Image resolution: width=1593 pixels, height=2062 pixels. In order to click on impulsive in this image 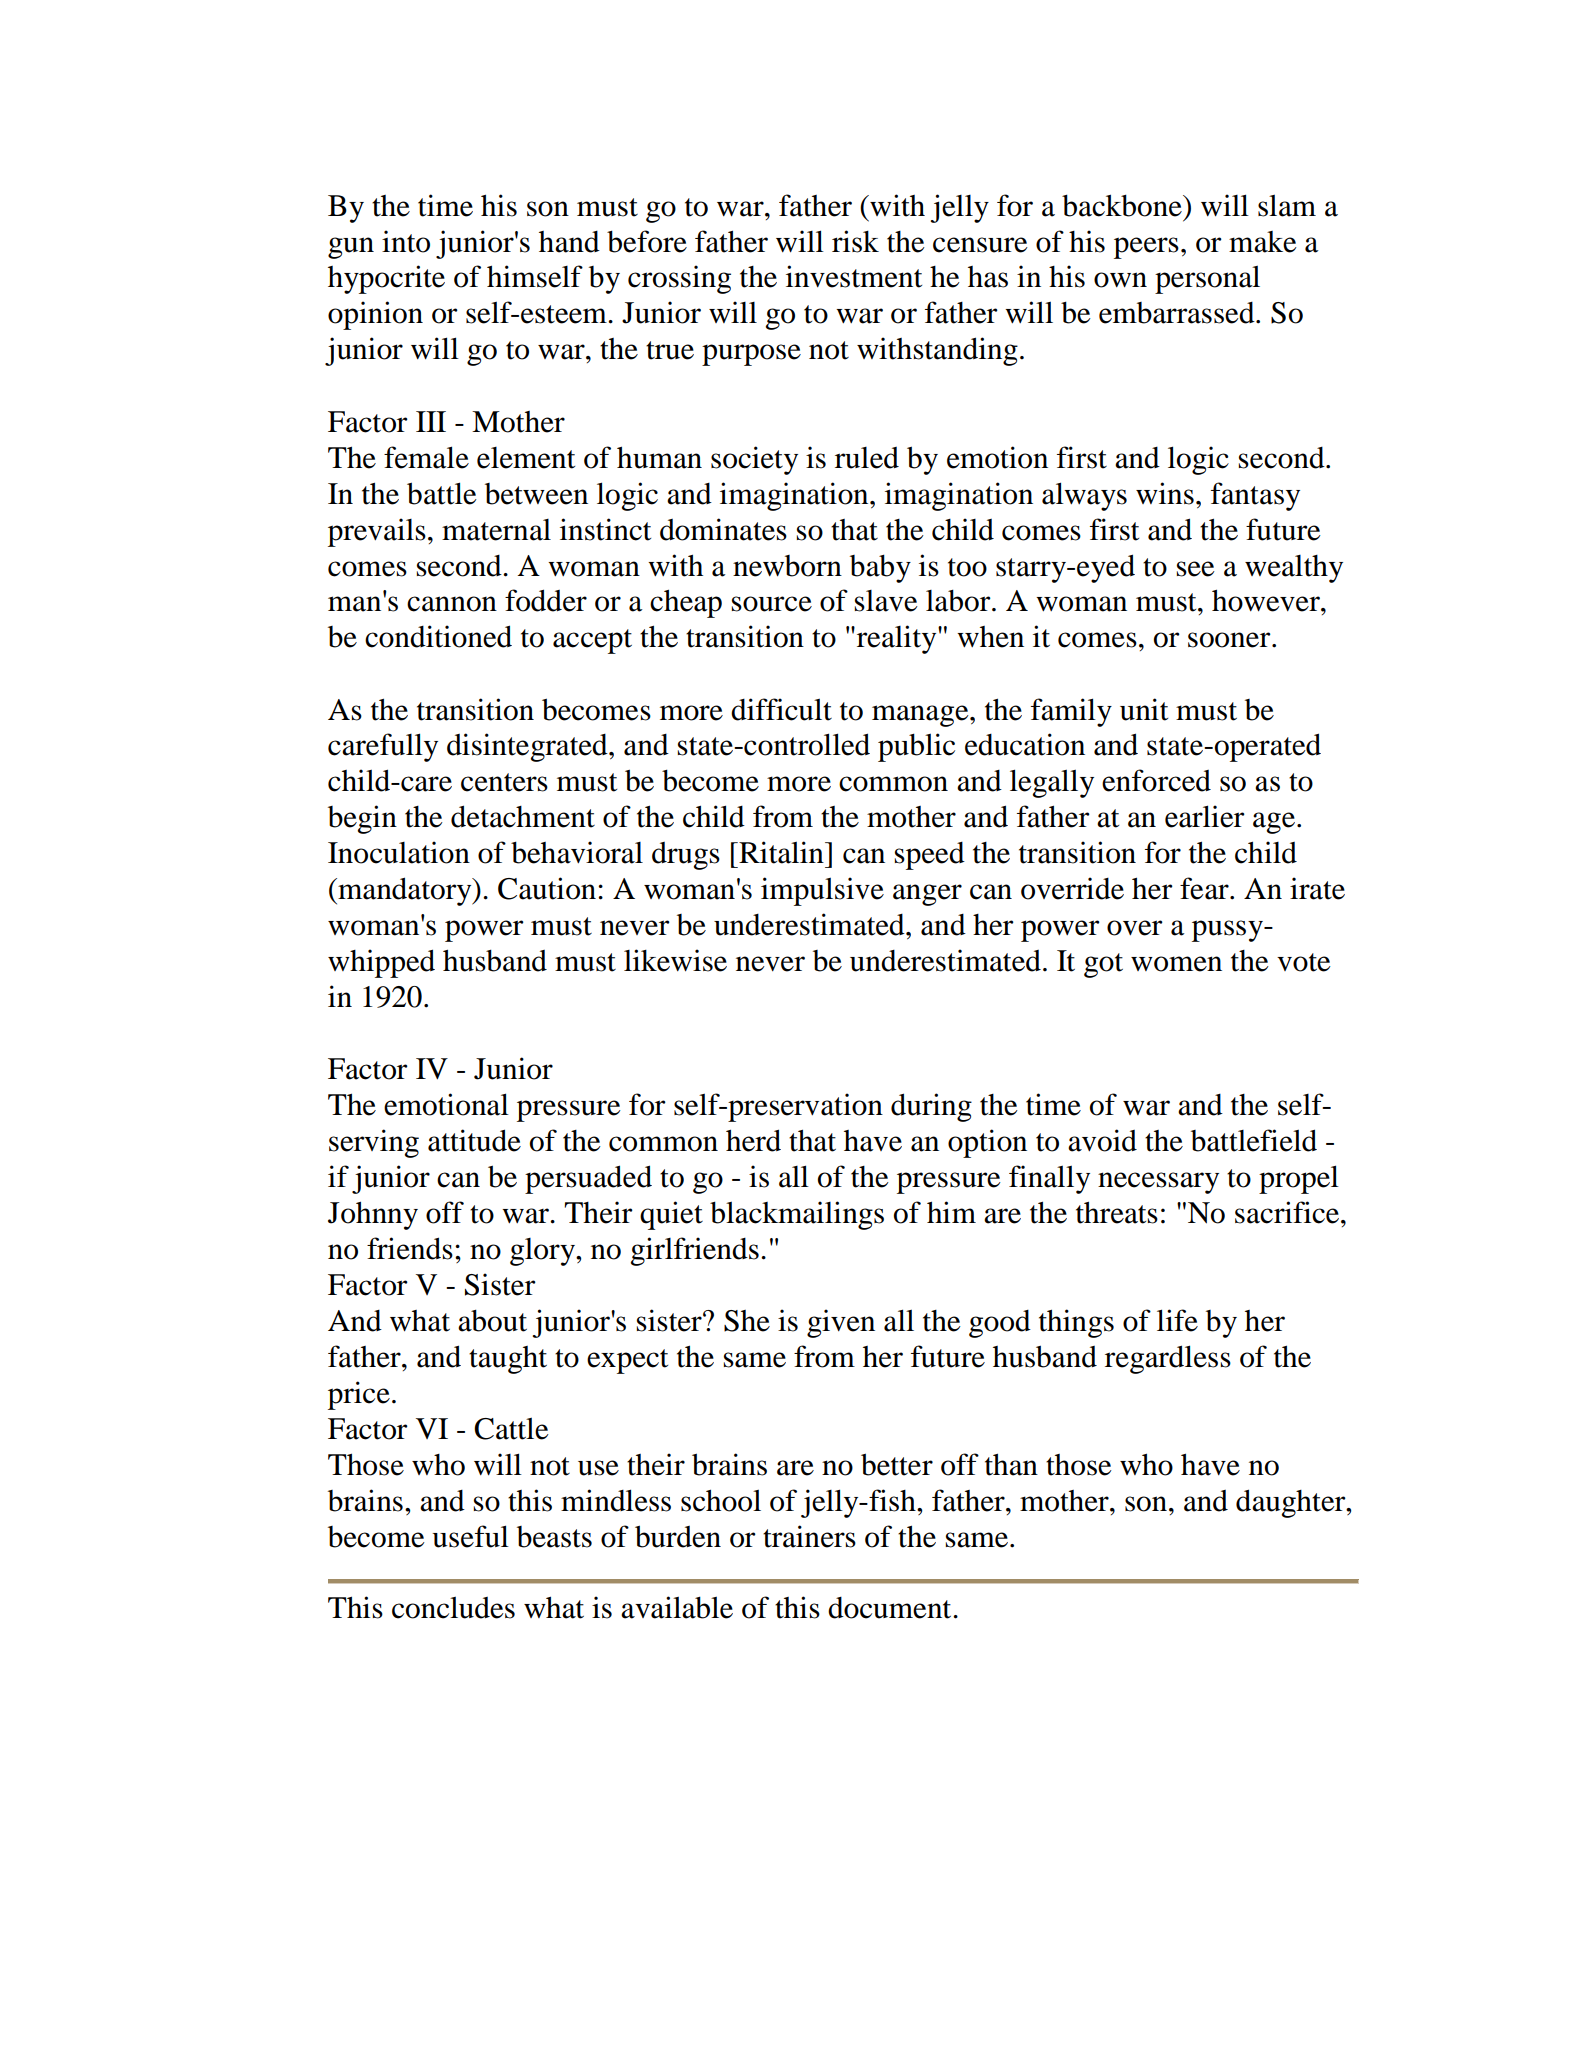, I will do `click(822, 891)`.
